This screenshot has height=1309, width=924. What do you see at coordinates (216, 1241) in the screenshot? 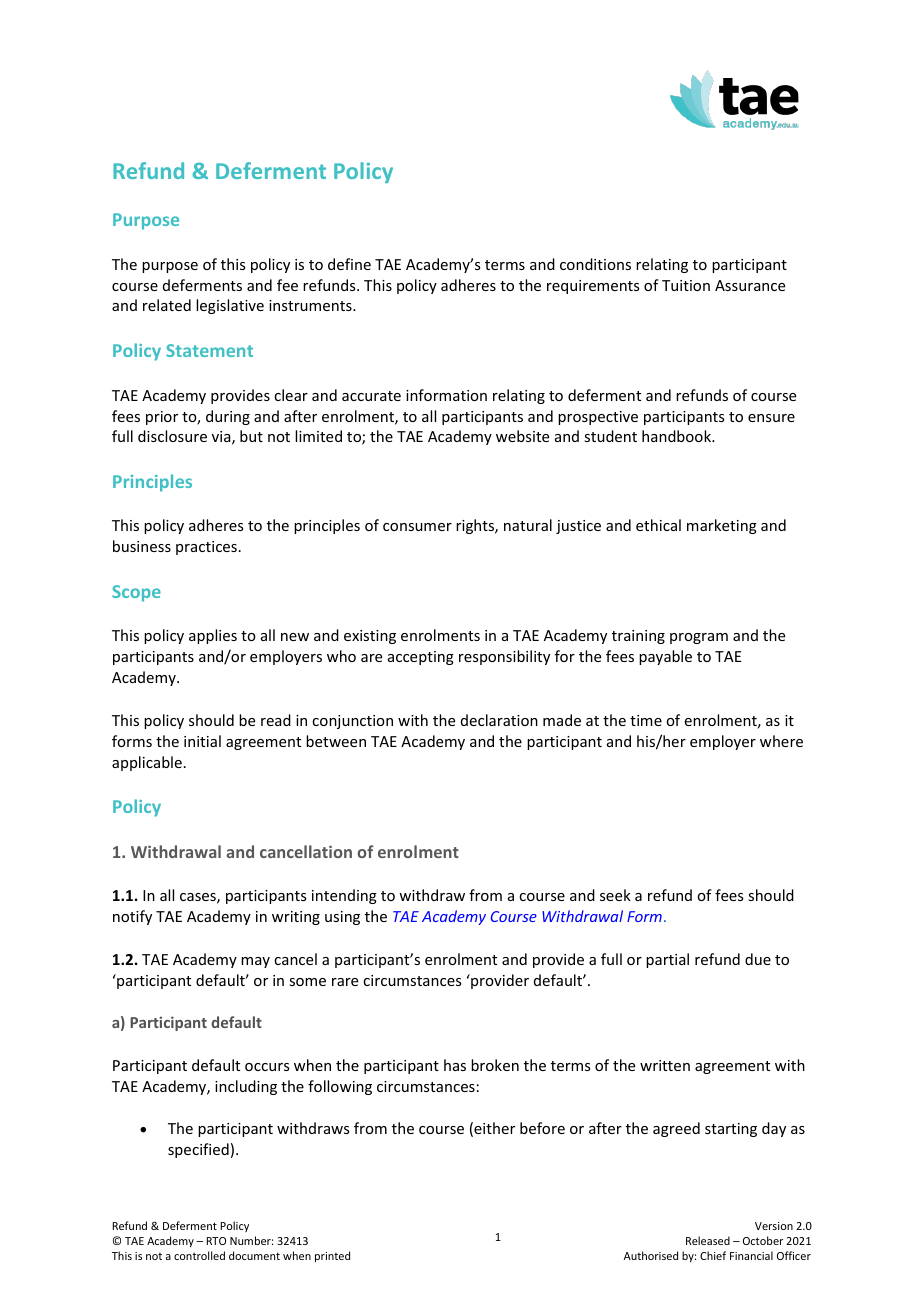
I see `RTO` at bounding box center [216, 1241].
